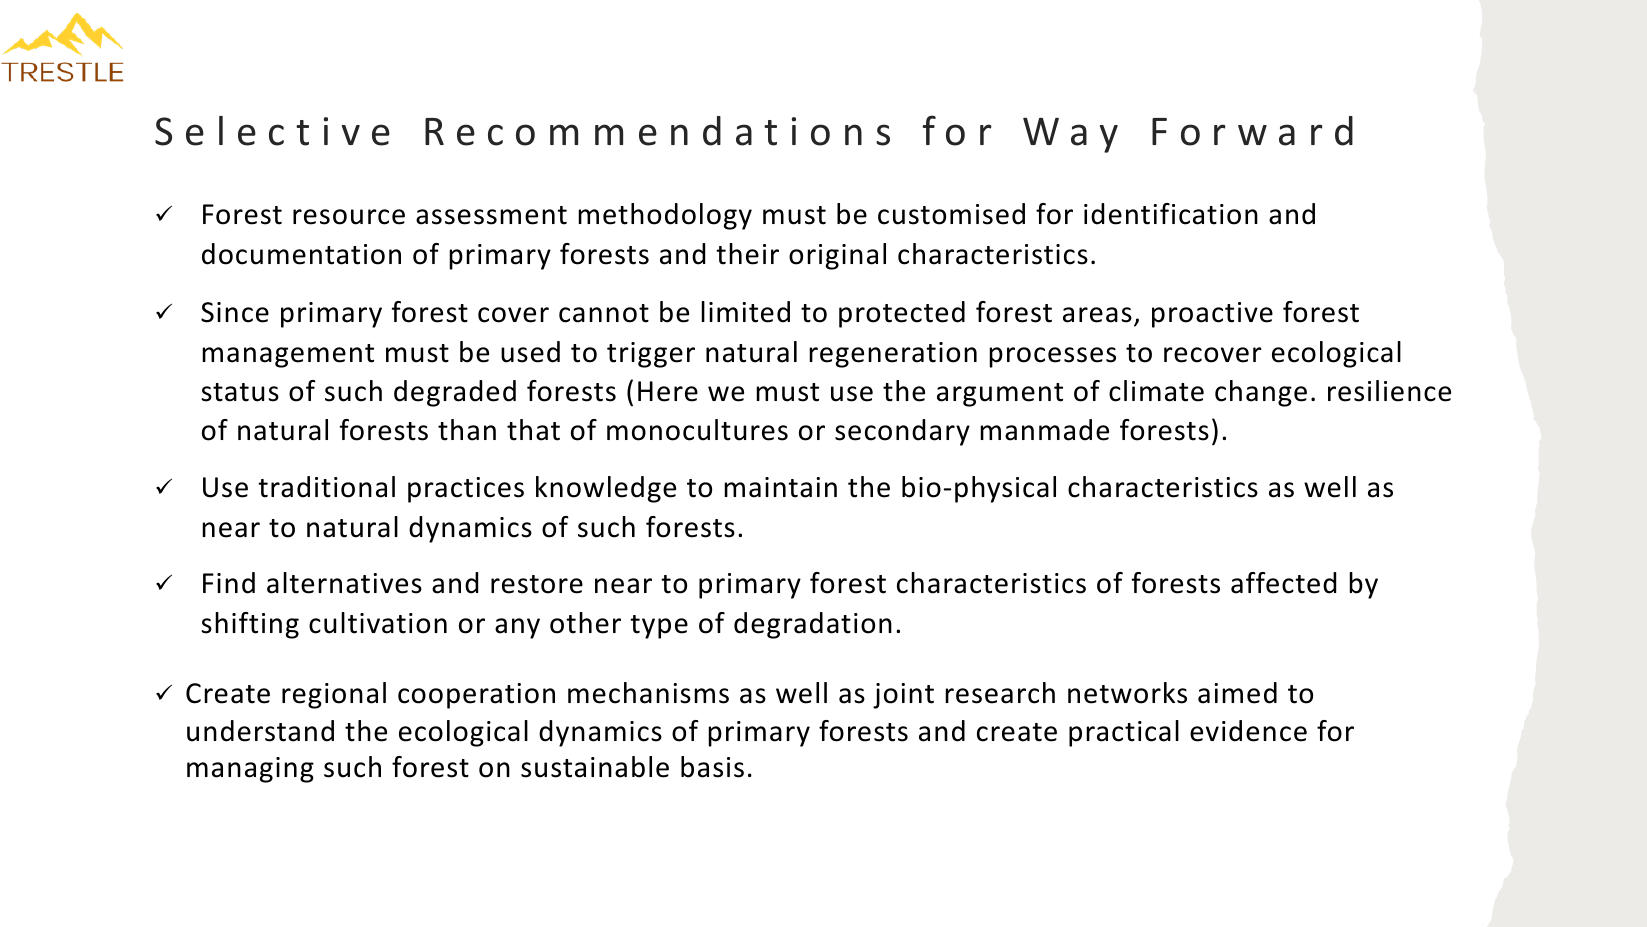 This screenshot has height=927, width=1647. I want to click on understand, so click(260, 731).
